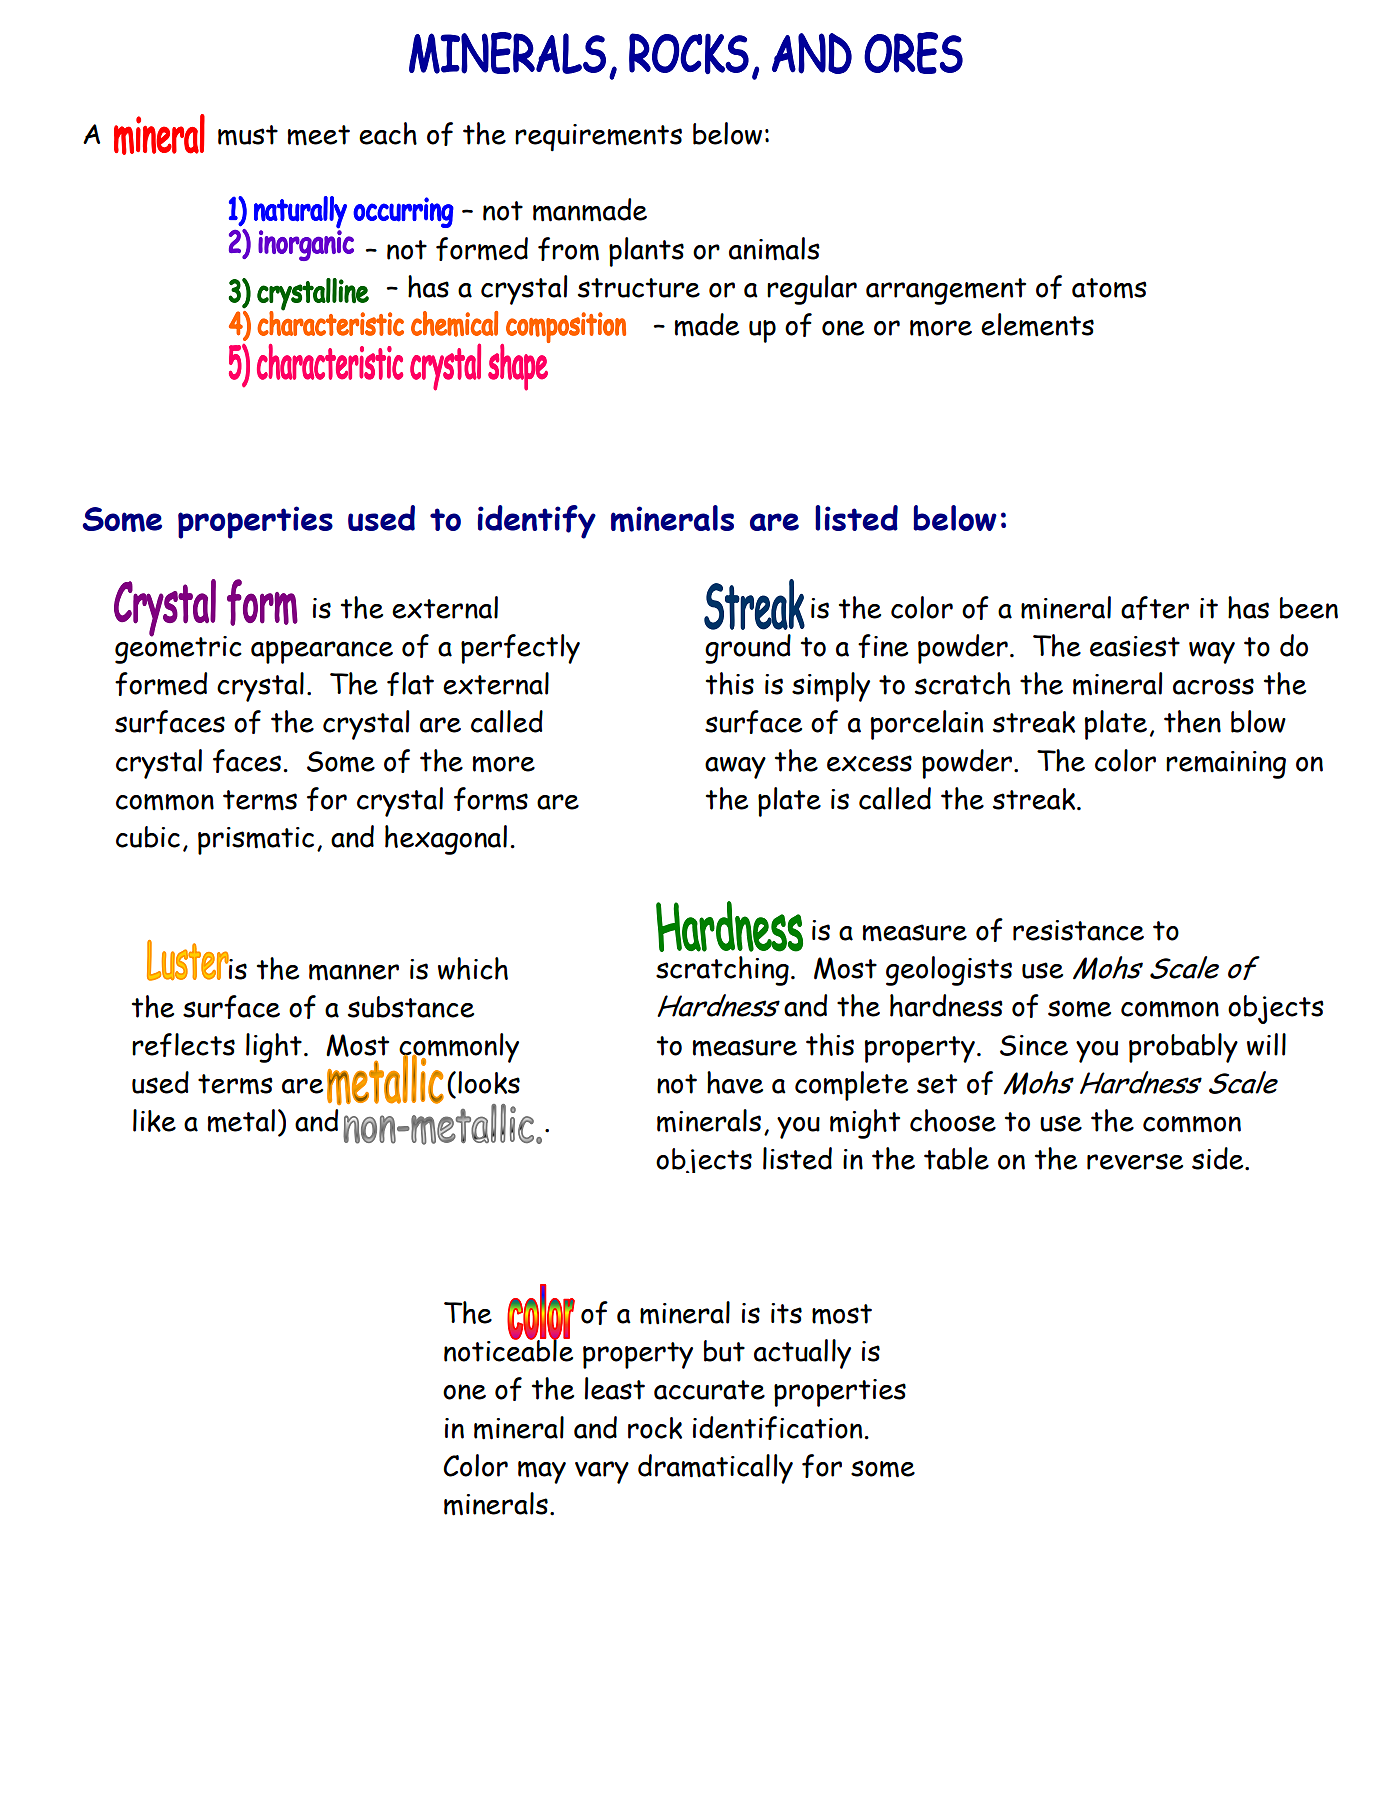 This page has width=1394, height=1804. I want to click on meet, so click(319, 135).
